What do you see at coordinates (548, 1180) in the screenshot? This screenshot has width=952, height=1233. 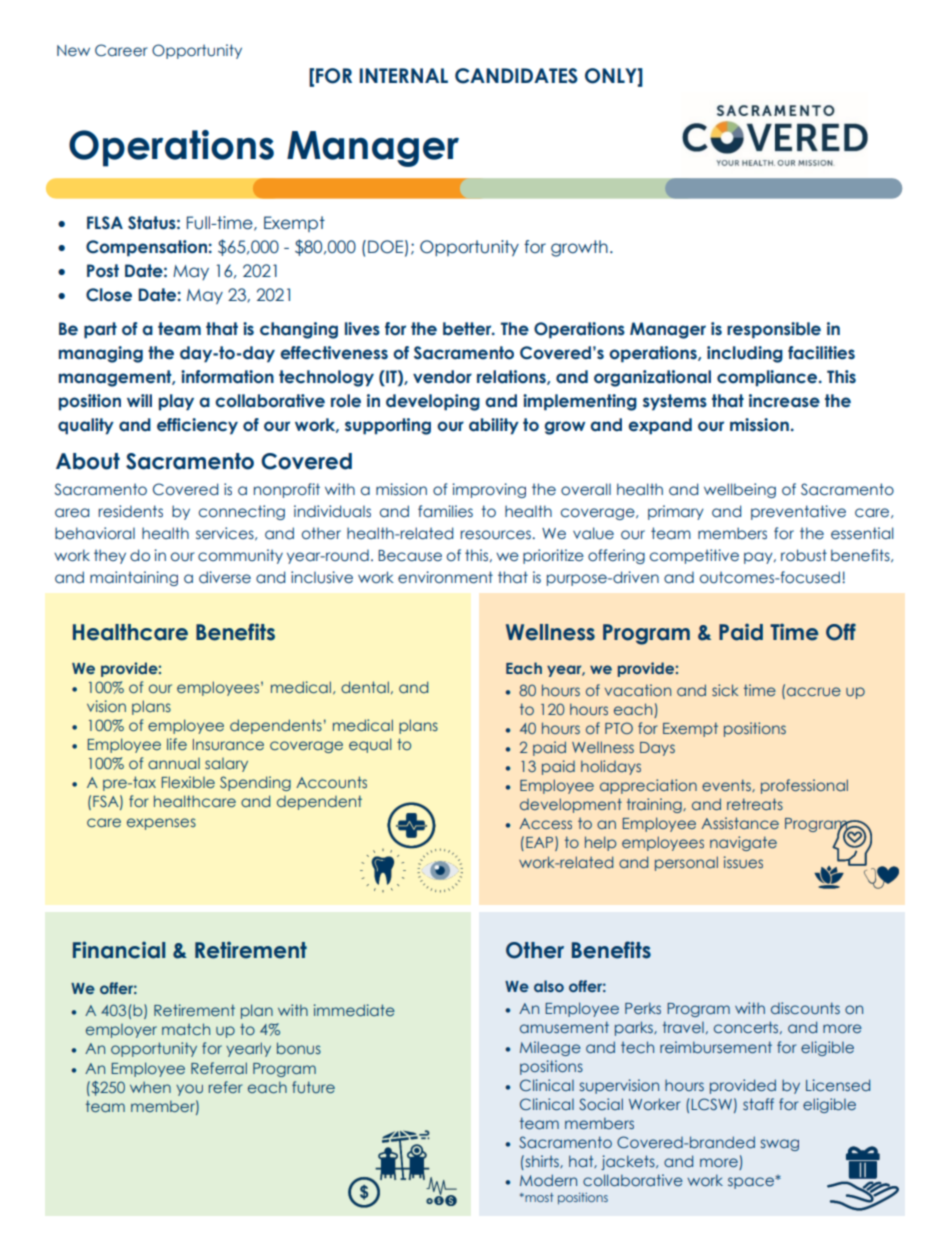 I see `Modern` at bounding box center [548, 1180].
